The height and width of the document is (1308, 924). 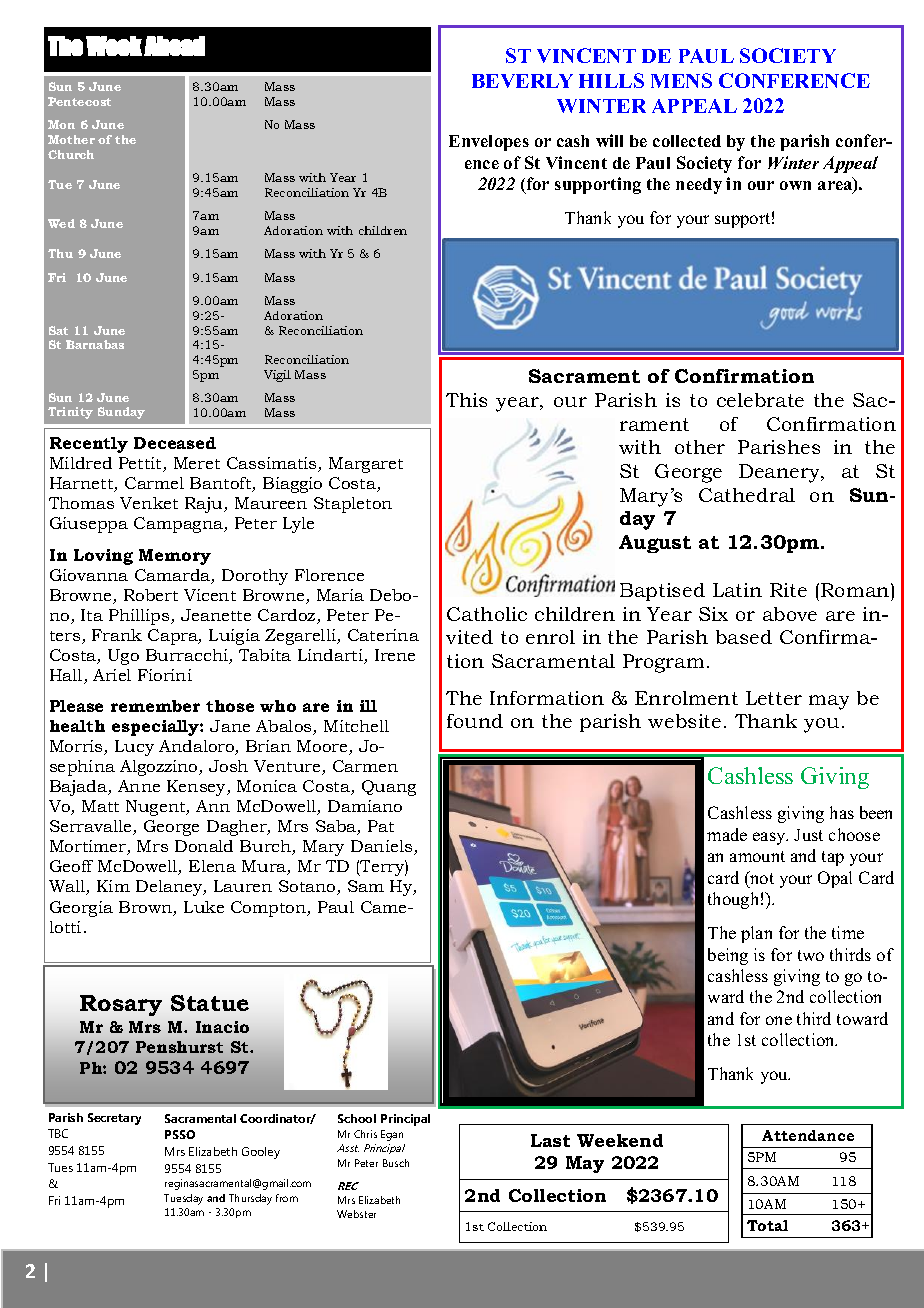 What do you see at coordinates (174, 46) in the document?
I see `Ahead` at bounding box center [174, 46].
